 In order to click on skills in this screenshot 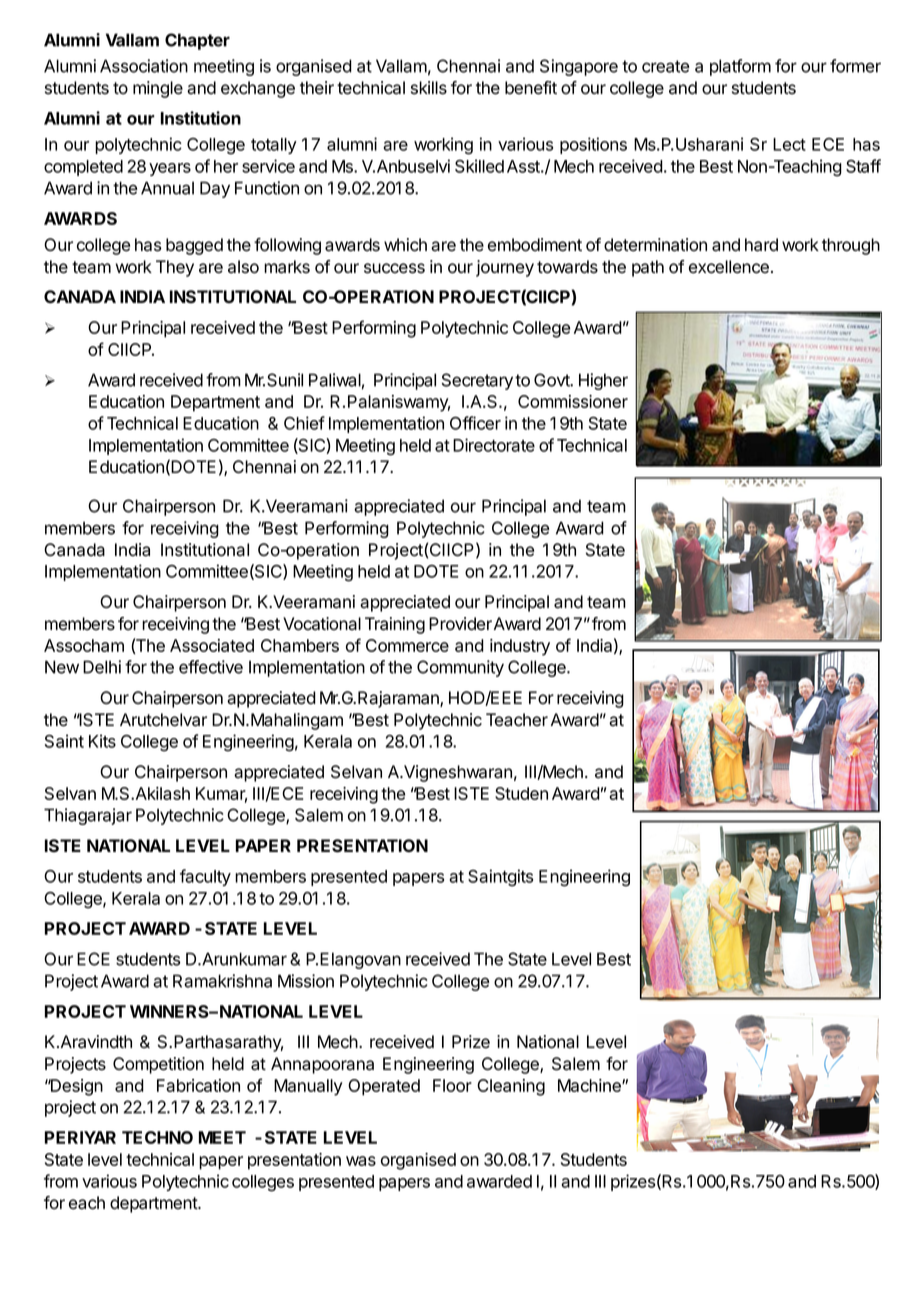, I will do `click(429, 88)`.
